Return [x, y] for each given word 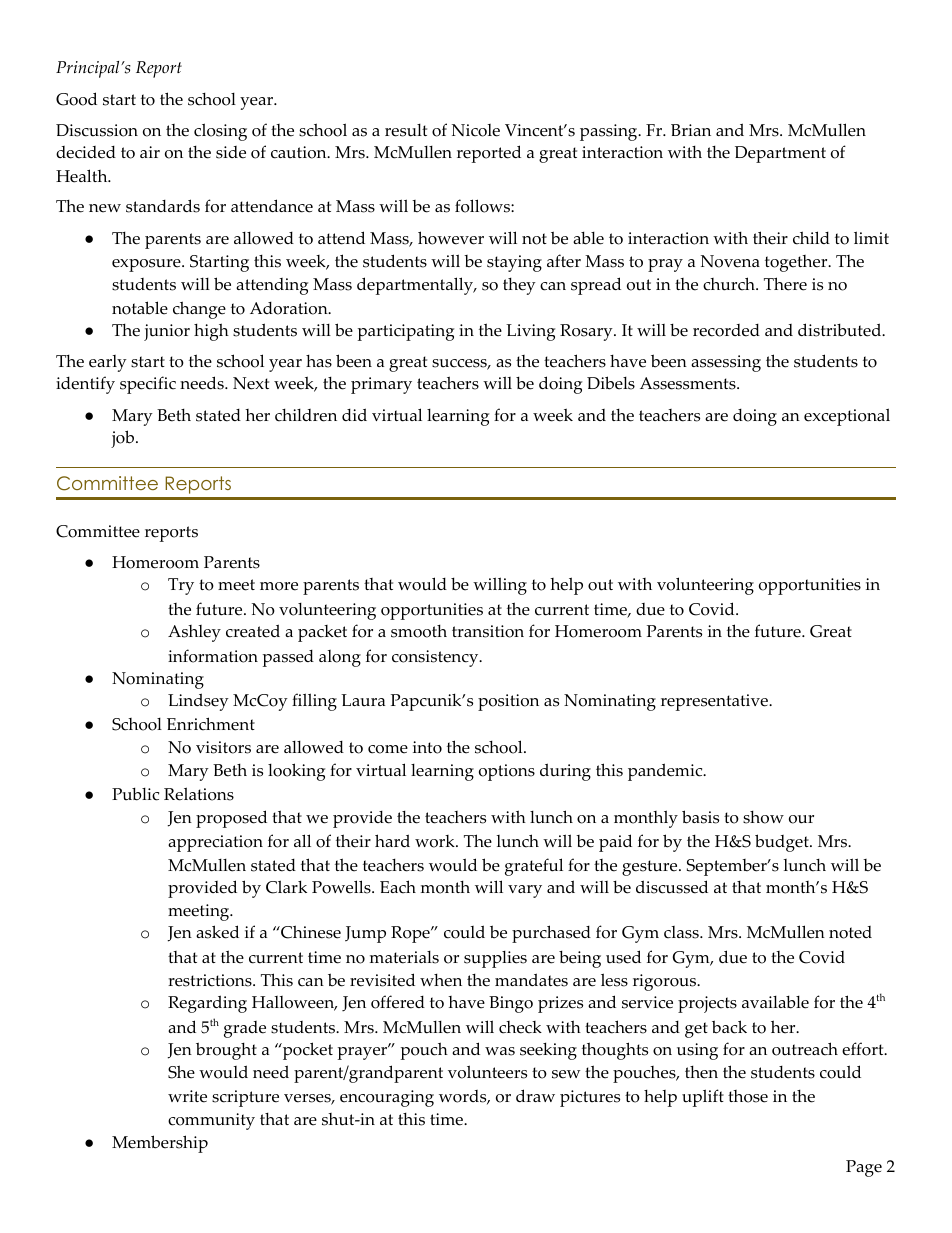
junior [167, 332]
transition [488, 631]
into [427, 747]
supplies [495, 959]
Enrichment [211, 724]
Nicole [476, 130]
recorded [726, 330]
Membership [160, 1144]
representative [715, 702]
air [150, 152]
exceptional [847, 417]
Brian [691, 130]
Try [181, 586]
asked [217, 932]
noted [850, 932]
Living [530, 332]
